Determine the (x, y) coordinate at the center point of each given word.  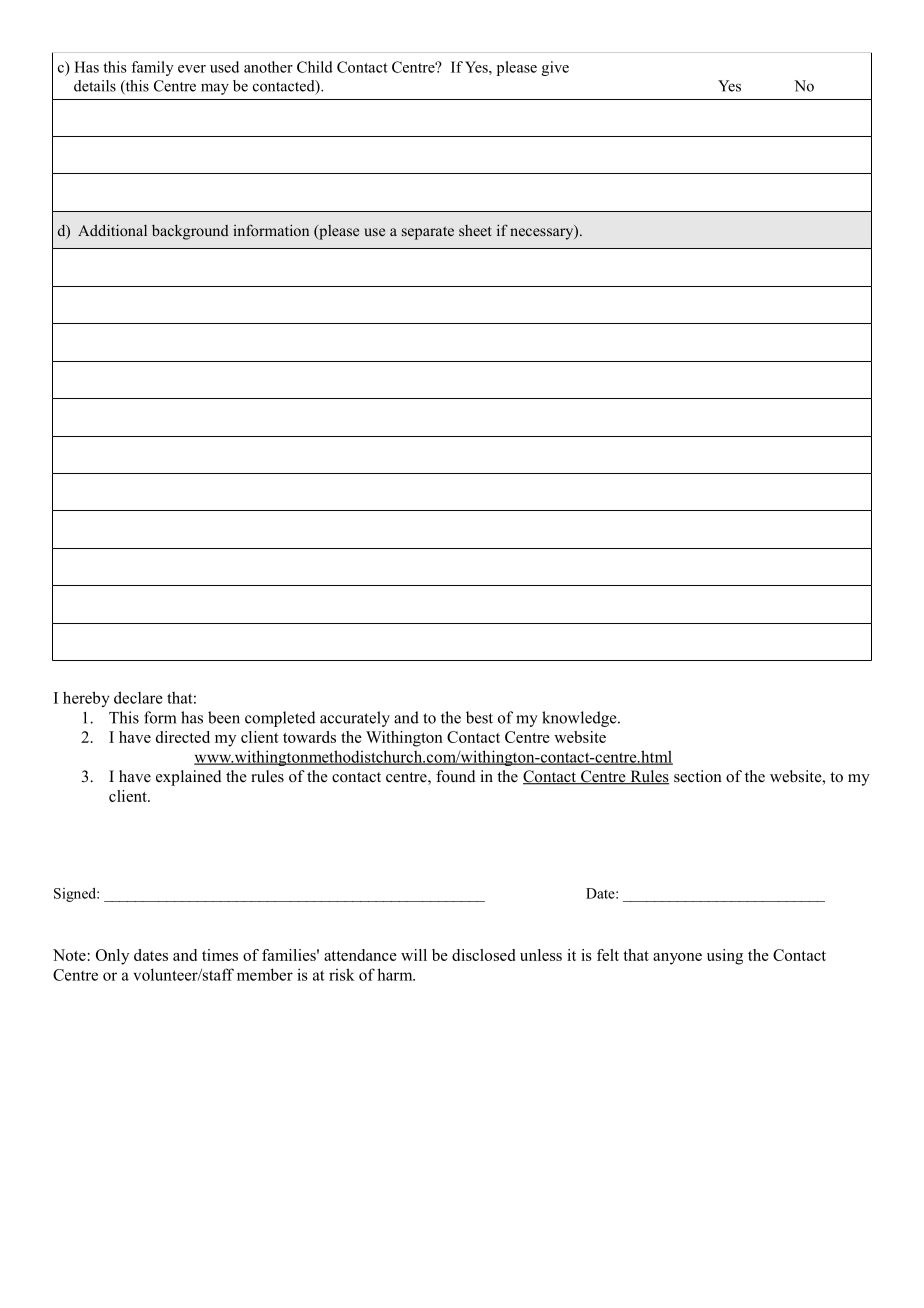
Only (112, 957)
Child (315, 67)
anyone (677, 959)
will (414, 955)
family (152, 68)
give (555, 68)
